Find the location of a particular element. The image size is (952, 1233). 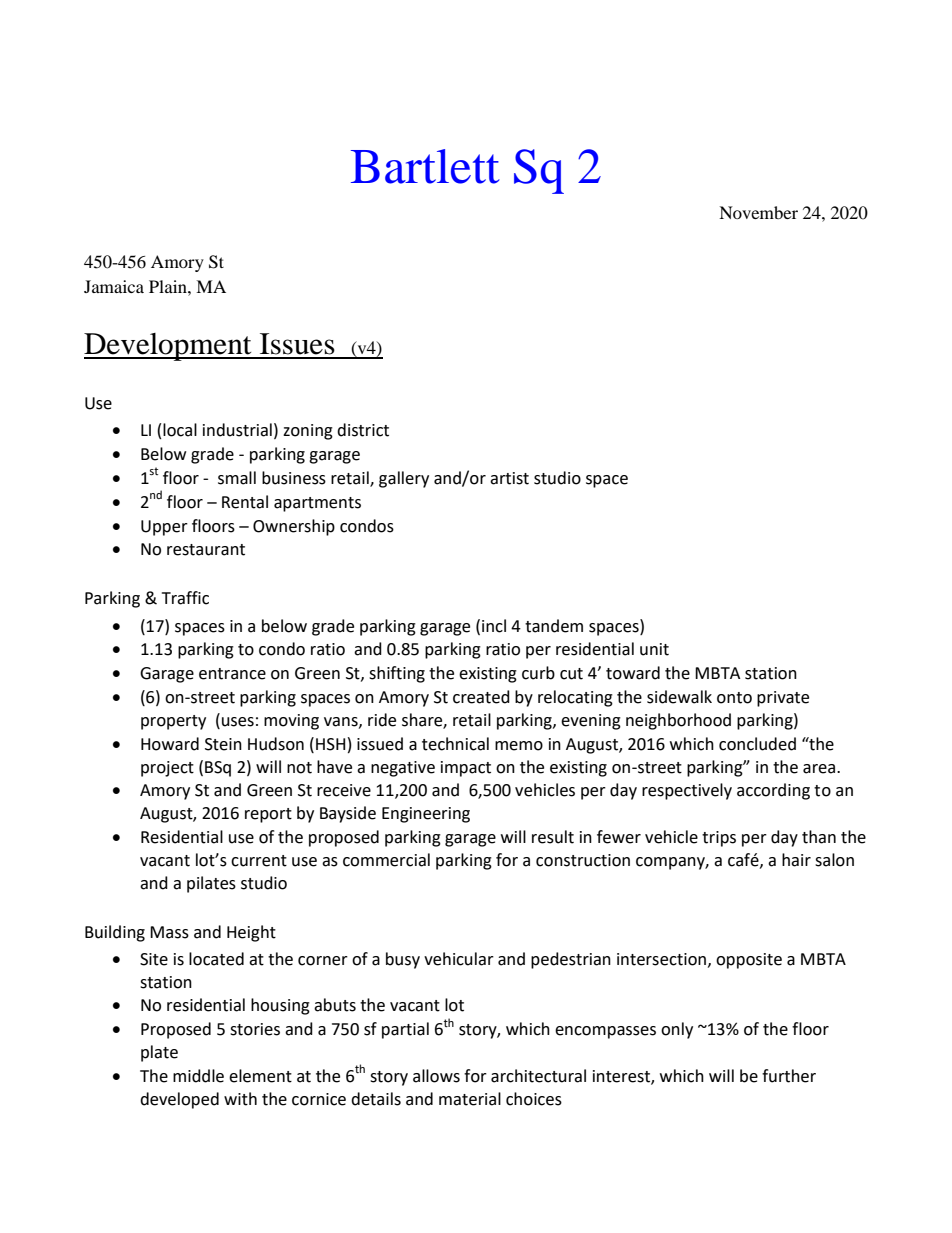

unit is located at coordinates (654, 649).
